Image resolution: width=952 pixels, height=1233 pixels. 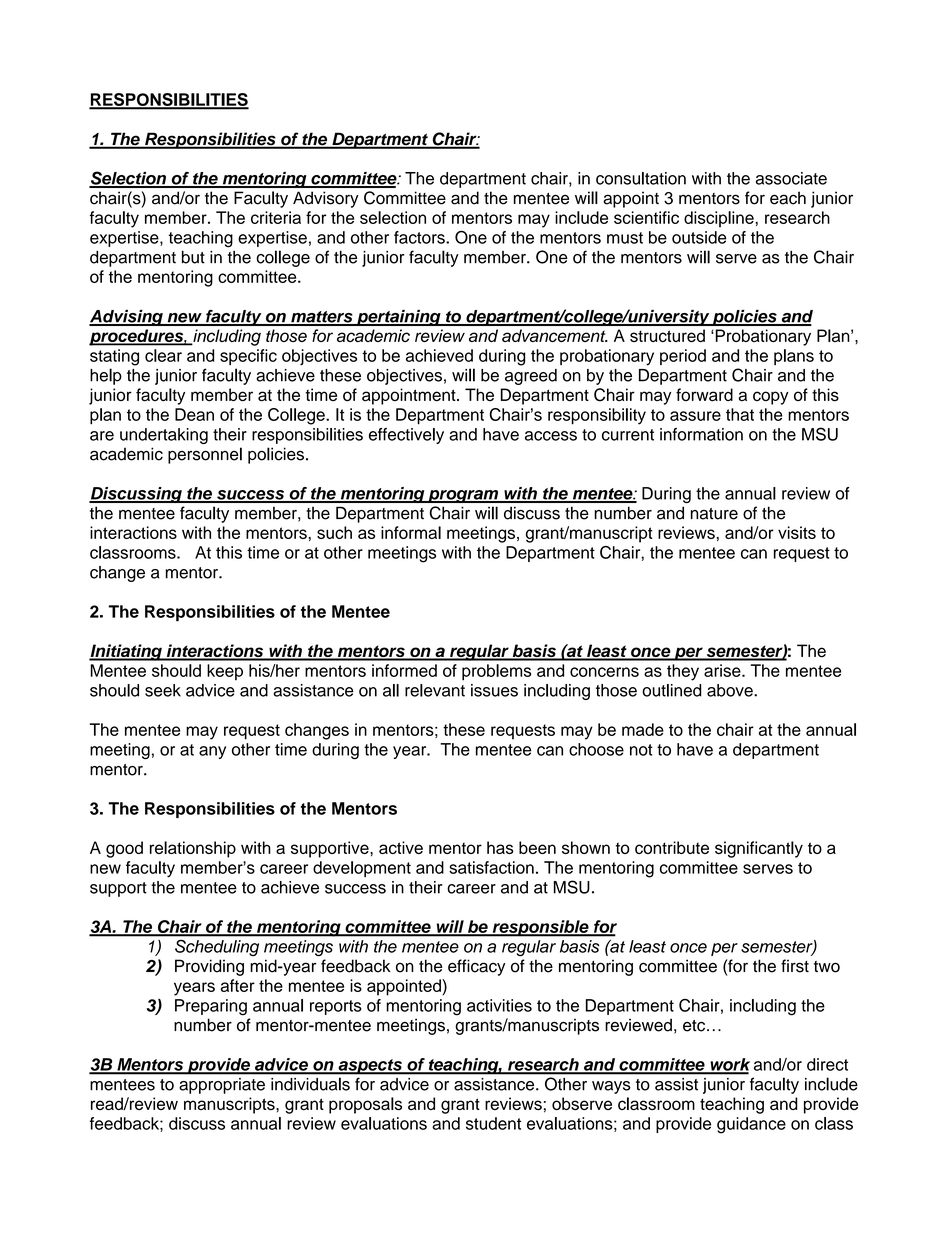 I want to click on individuals, so click(x=310, y=1084).
